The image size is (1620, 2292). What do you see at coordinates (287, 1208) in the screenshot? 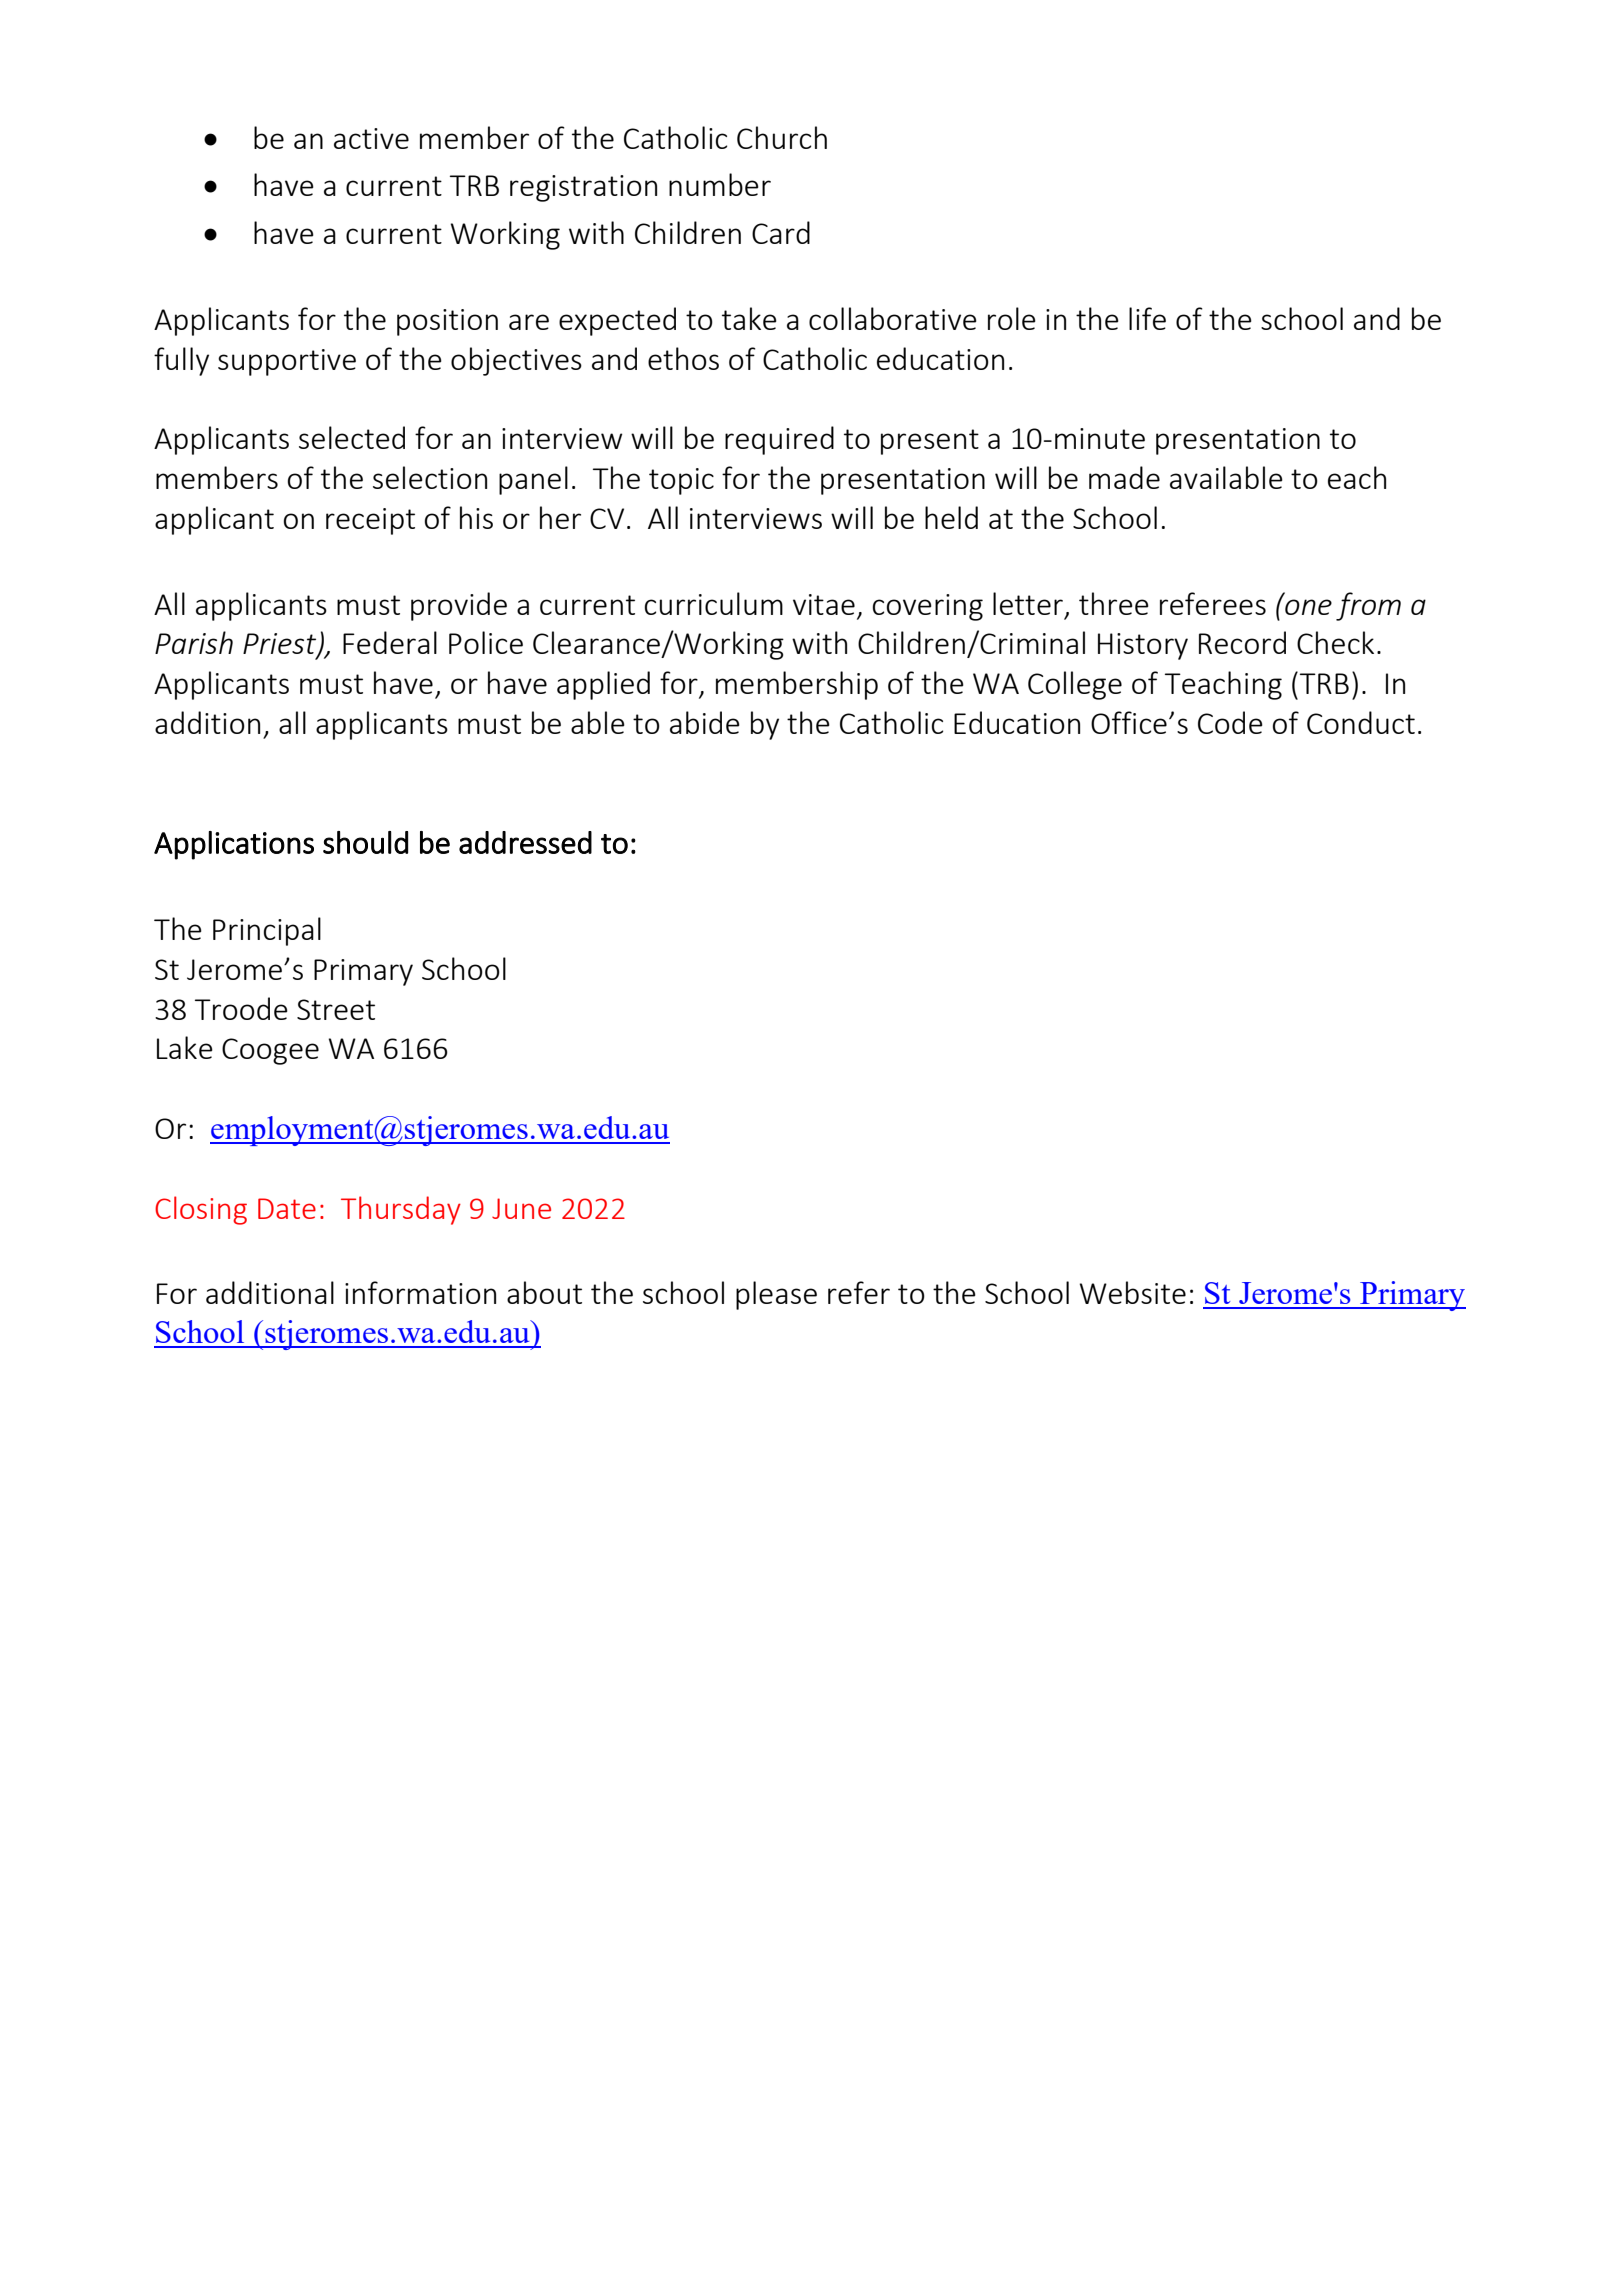
I see `Date` at bounding box center [287, 1208].
